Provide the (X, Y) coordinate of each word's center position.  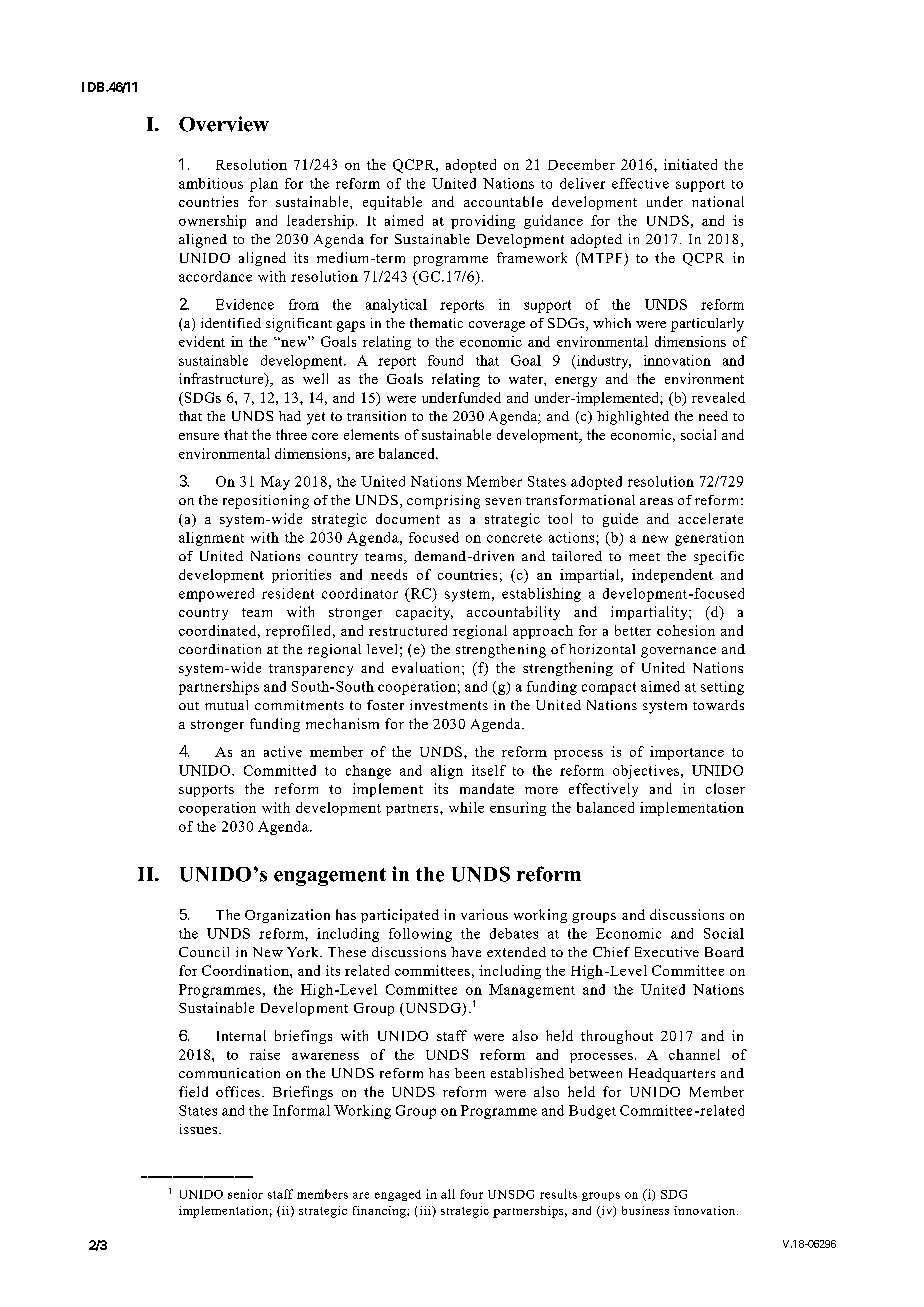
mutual (226, 705)
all (448, 1194)
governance (678, 652)
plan (264, 185)
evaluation (427, 667)
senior (245, 1194)
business (645, 1210)
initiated (690, 164)
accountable (503, 201)
